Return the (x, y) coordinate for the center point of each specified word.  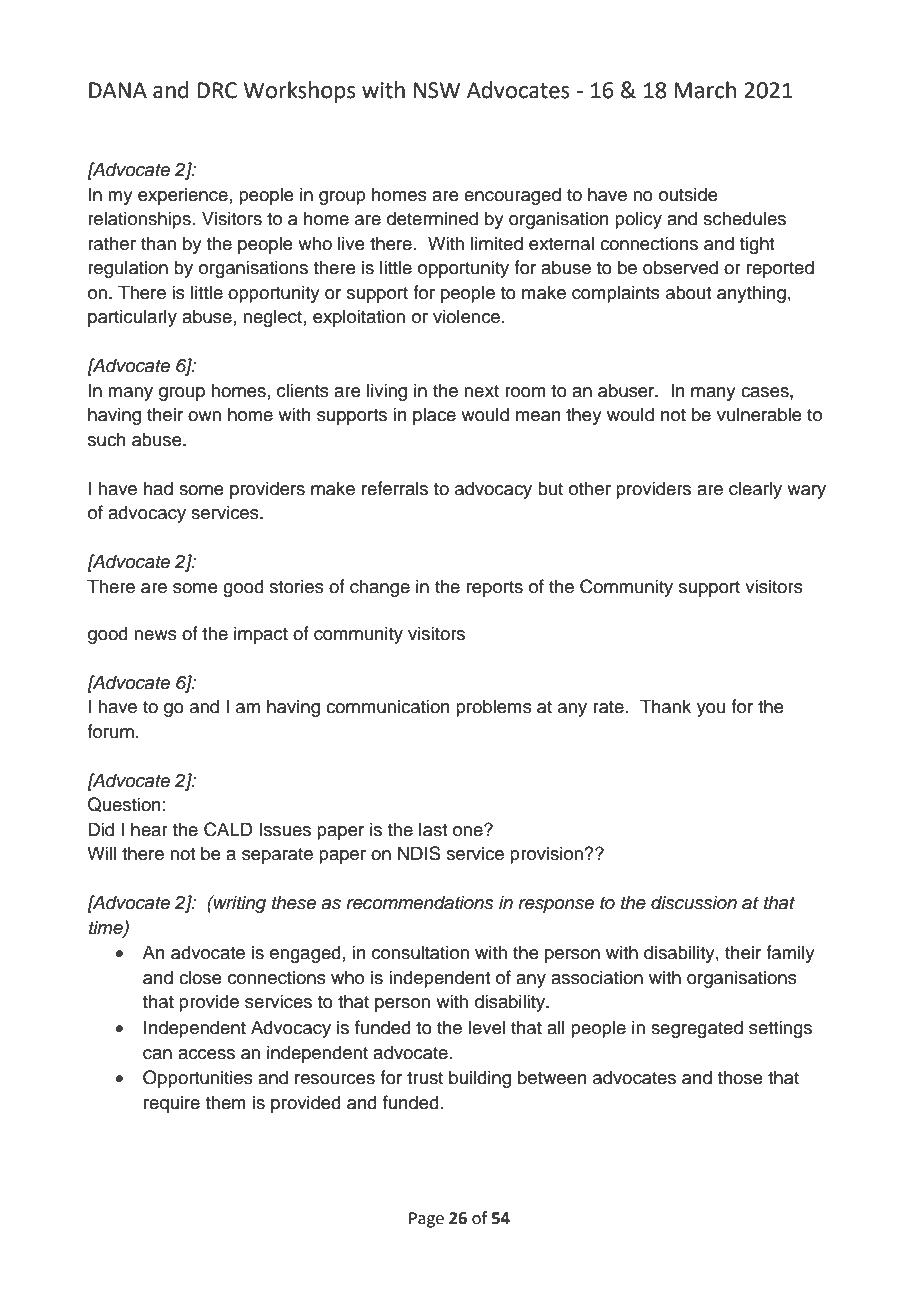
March (705, 90)
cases (766, 392)
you (711, 710)
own (204, 416)
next (481, 391)
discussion (694, 902)
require (172, 1104)
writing (239, 904)
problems (494, 708)
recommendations (419, 902)
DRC (217, 90)
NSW (437, 90)
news (155, 635)
